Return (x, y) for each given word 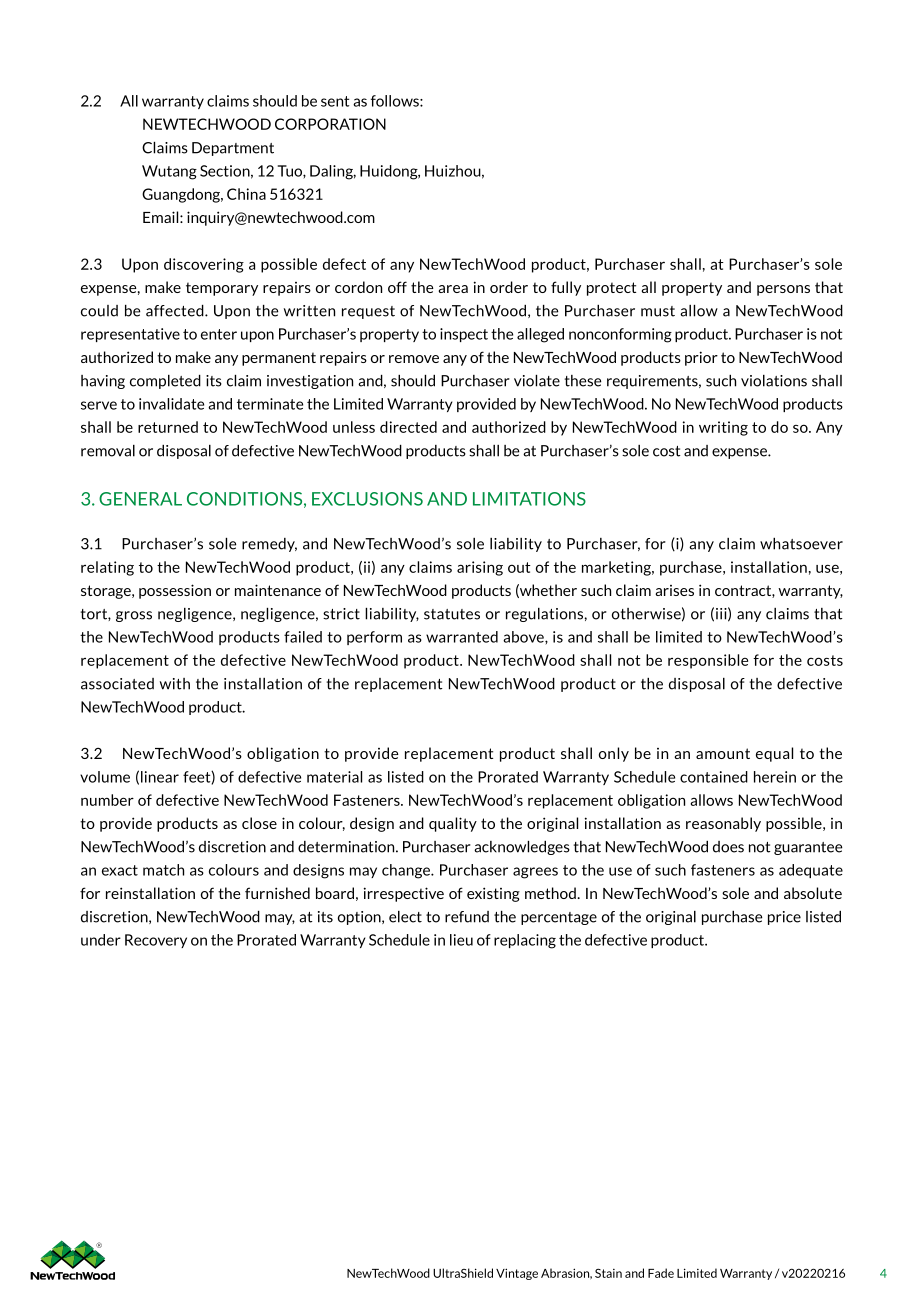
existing (493, 894)
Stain (608, 1273)
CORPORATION (330, 124)
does (728, 847)
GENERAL (140, 499)
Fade (661, 1273)
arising (480, 568)
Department (233, 149)
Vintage (517, 1274)
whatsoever (801, 544)
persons (783, 290)
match (163, 870)
